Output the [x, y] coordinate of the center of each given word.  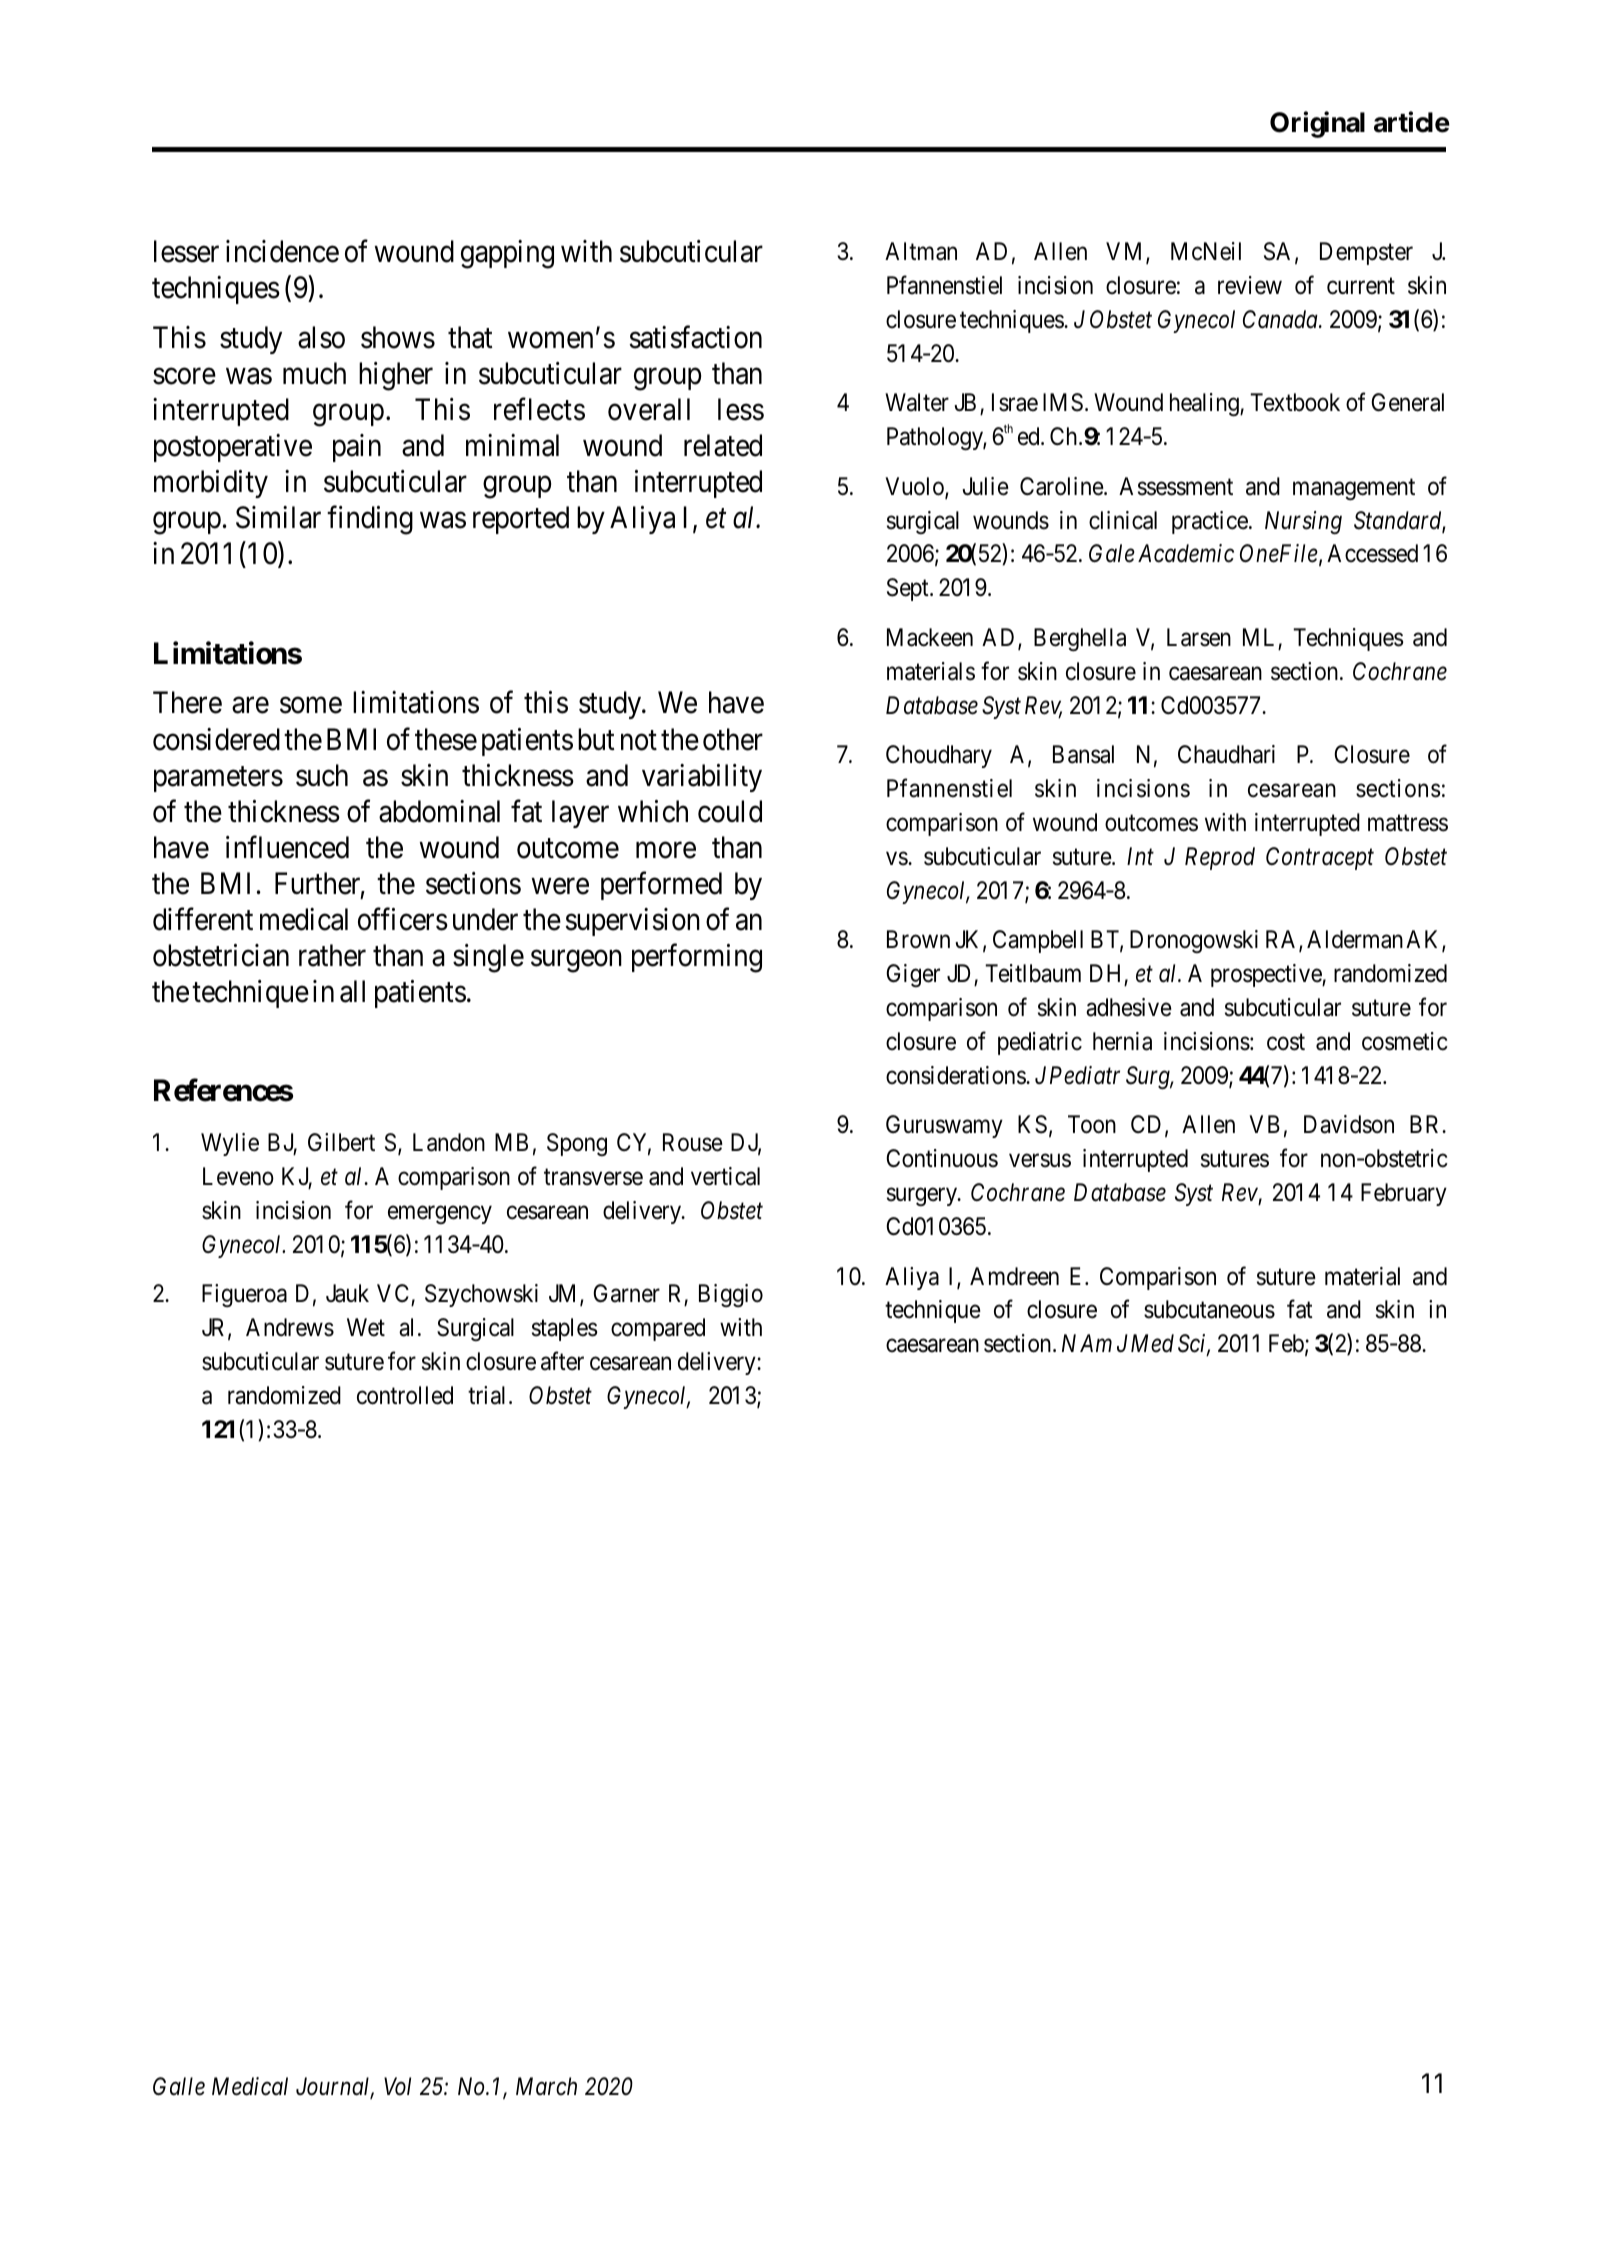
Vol [397, 2086]
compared [658, 1329]
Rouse [693, 1142]
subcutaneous [1209, 1309]
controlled [405, 1395]
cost [1286, 1042]
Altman [921, 251]
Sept [909, 589]
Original [1317, 124]
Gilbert [341, 1142]
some [311, 706]
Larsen [1199, 637]
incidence [282, 251]
